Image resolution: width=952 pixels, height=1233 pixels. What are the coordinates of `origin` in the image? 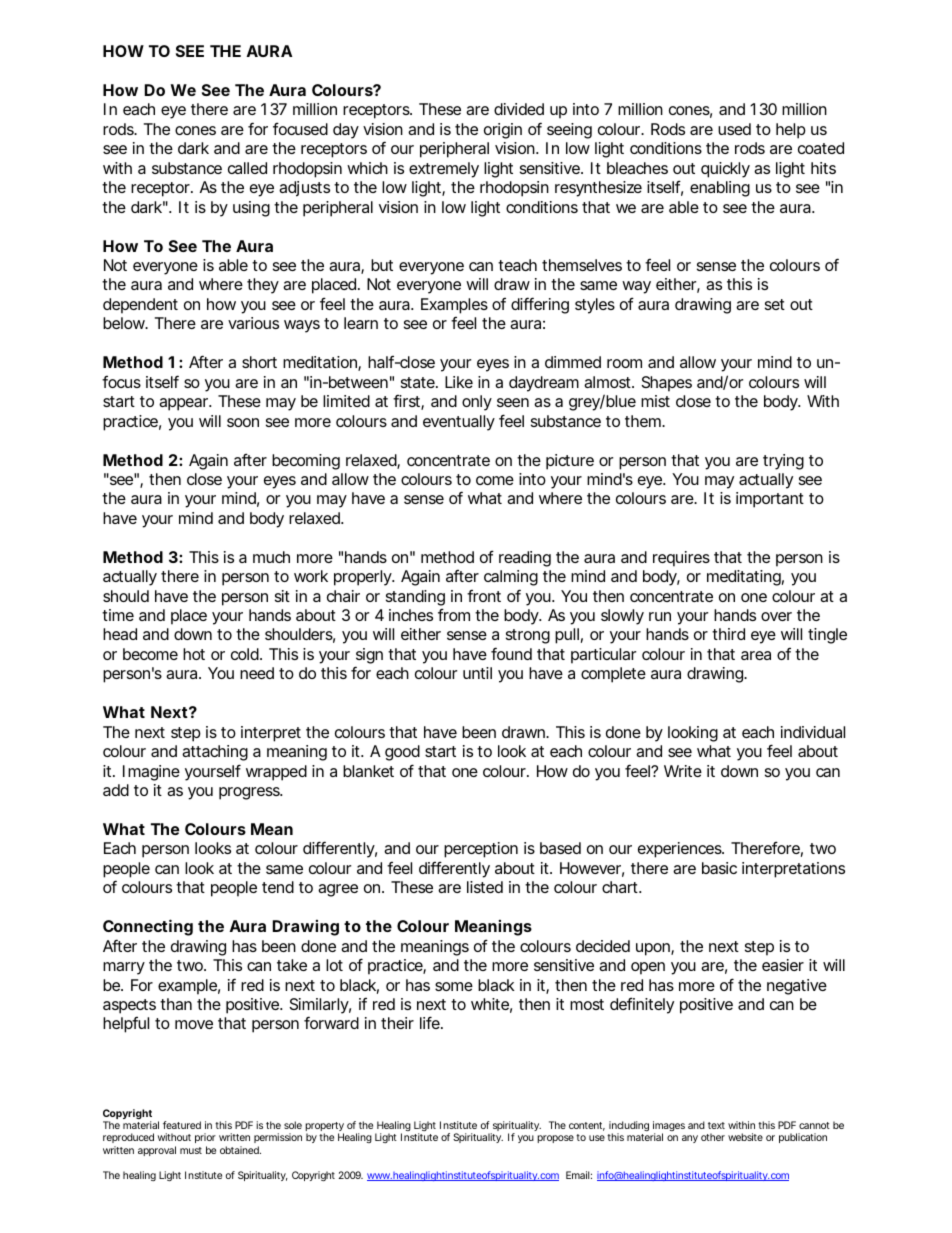 It's located at (503, 131).
